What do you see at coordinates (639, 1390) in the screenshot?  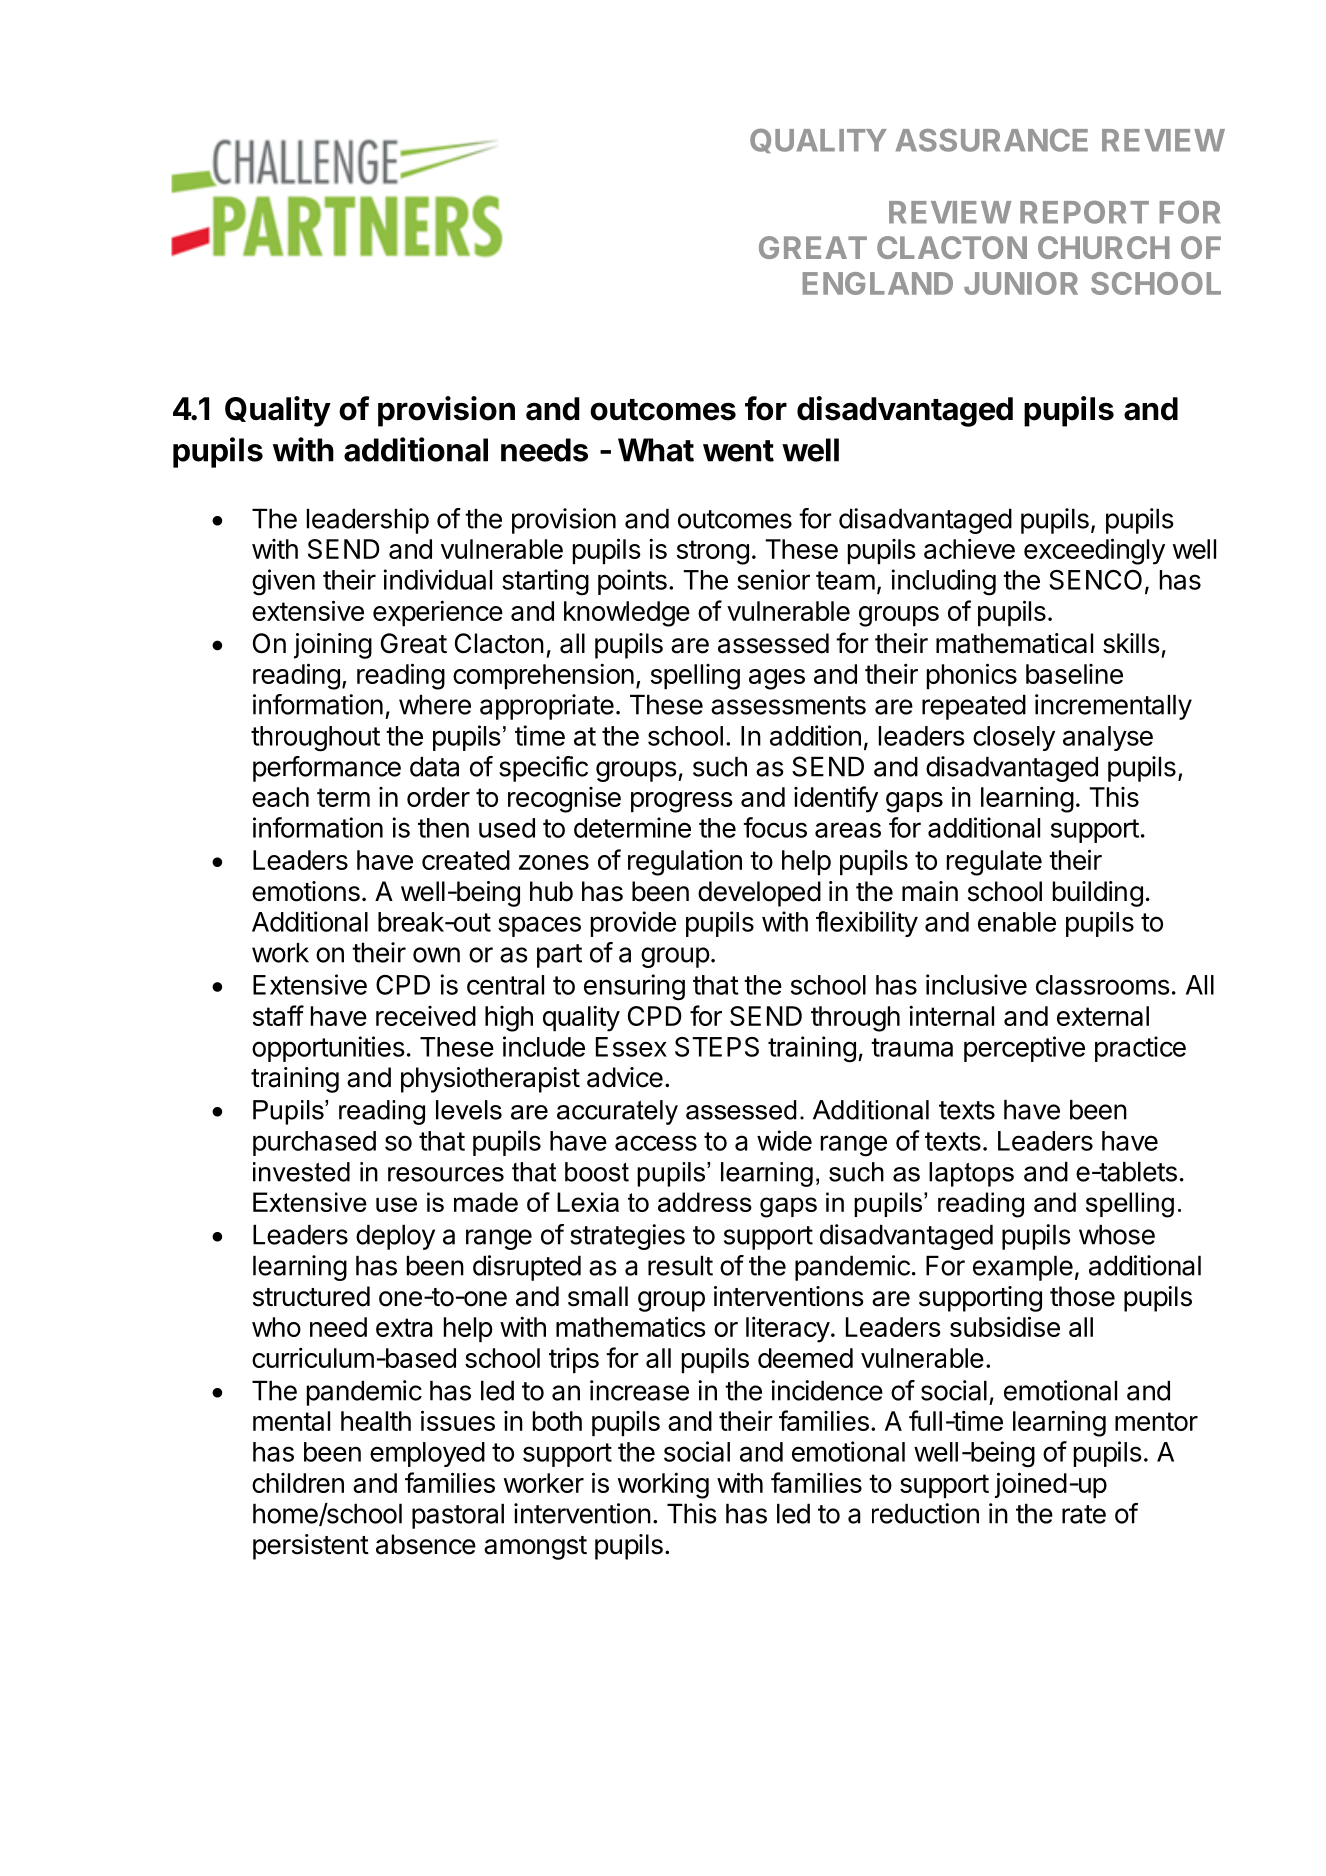 I see `increase` at bounding box center [639, 1390].
